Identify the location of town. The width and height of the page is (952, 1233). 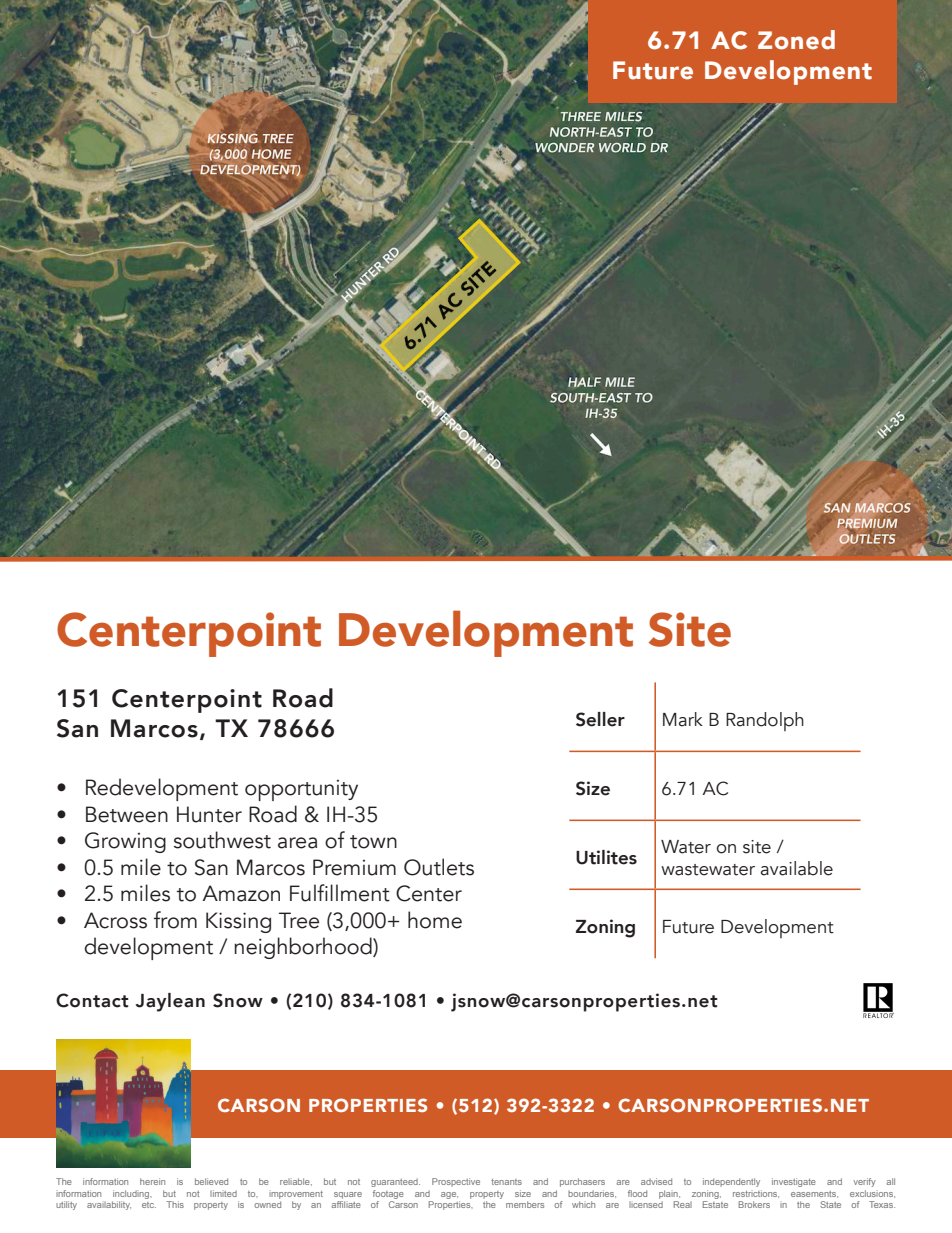
(373, 842).
